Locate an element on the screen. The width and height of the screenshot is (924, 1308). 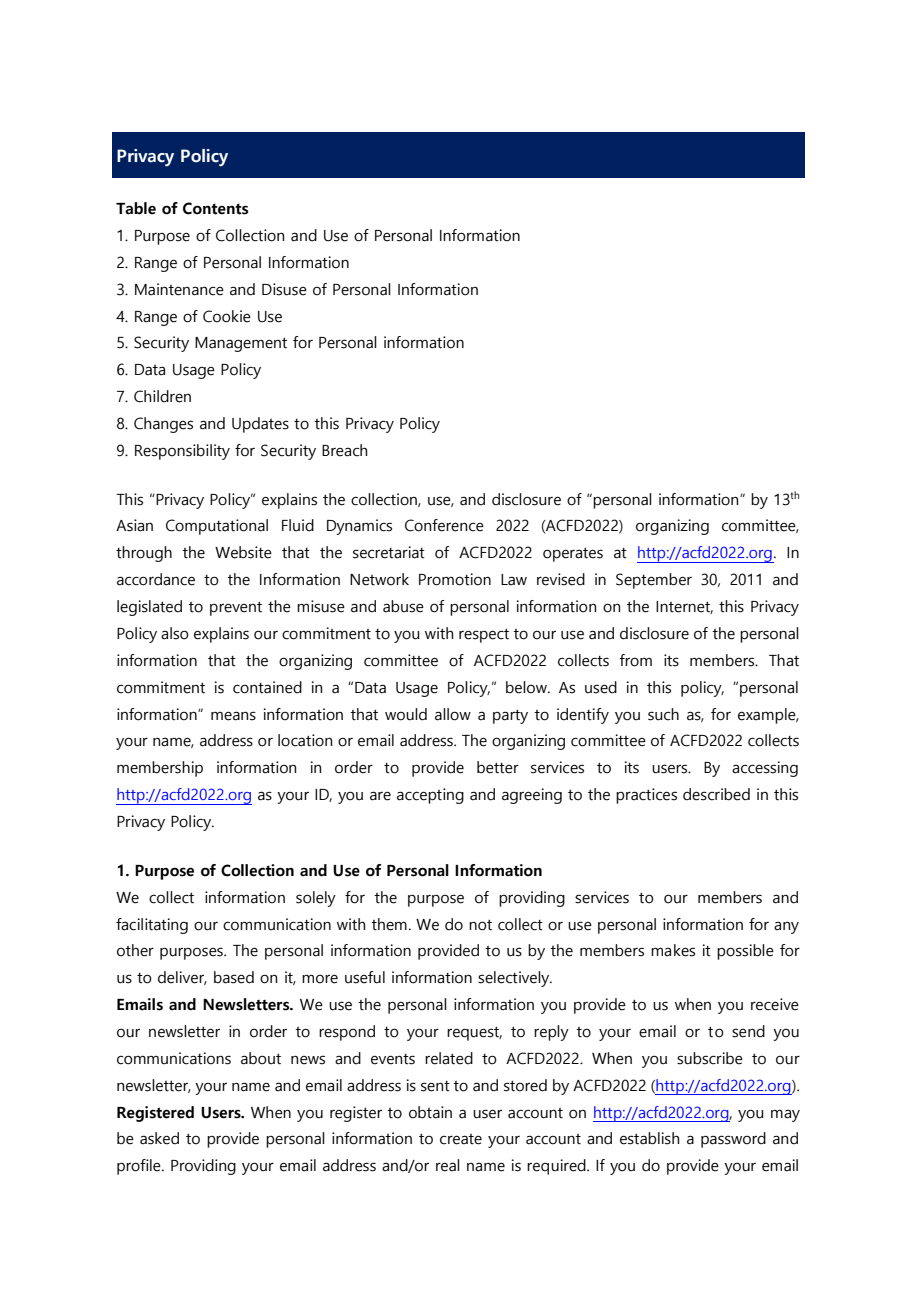
makes is located at coordinates (673, 950).
